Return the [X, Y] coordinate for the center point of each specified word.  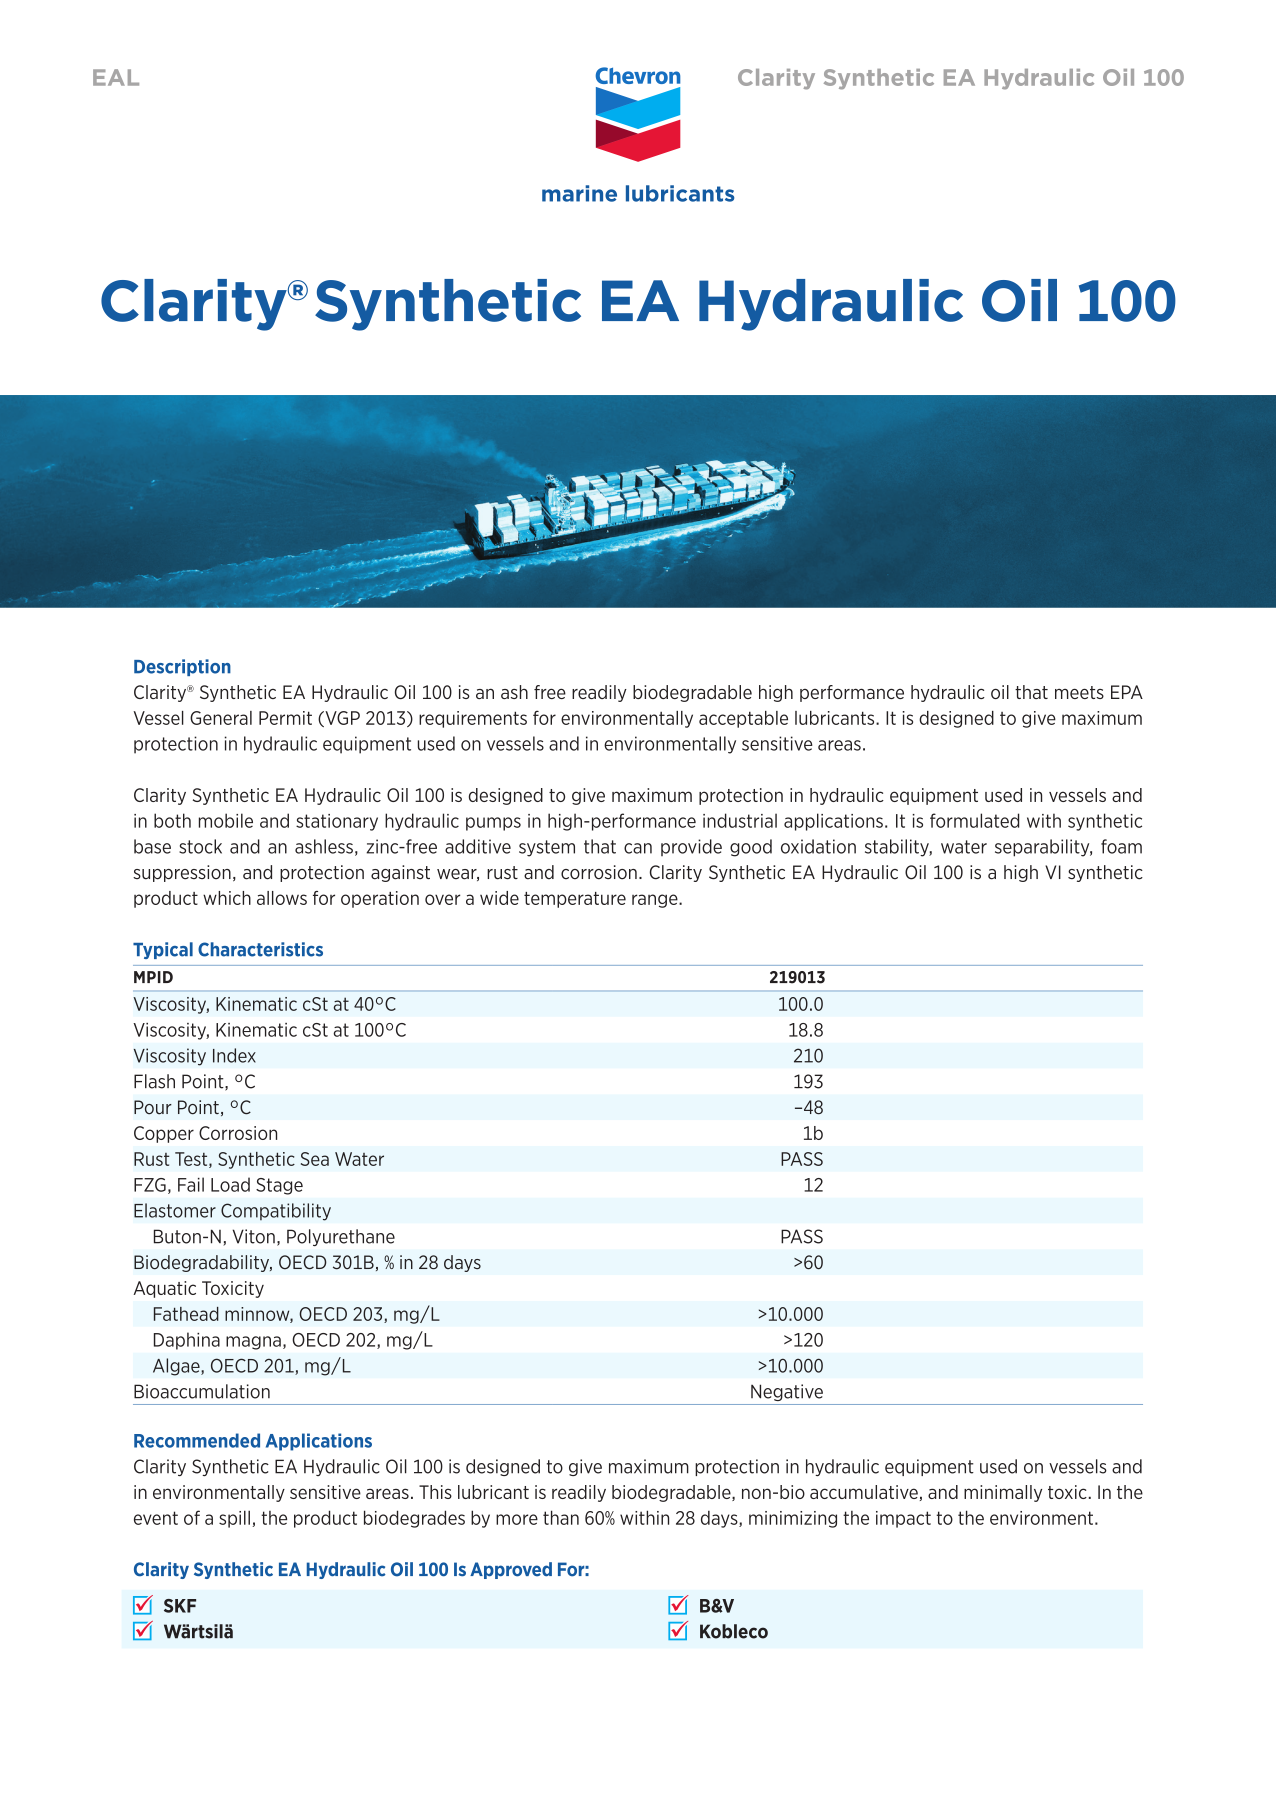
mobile [226, 820]
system [547, 848]
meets [1079, 692]
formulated [974, 820]
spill [234, 1519]
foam [1121, 846]
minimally [1003, 1493]
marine [579, 193]
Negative [787, 1392]
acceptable [743, 719]
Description [182, 667]
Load [230, 1184]
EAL [116, 77]
